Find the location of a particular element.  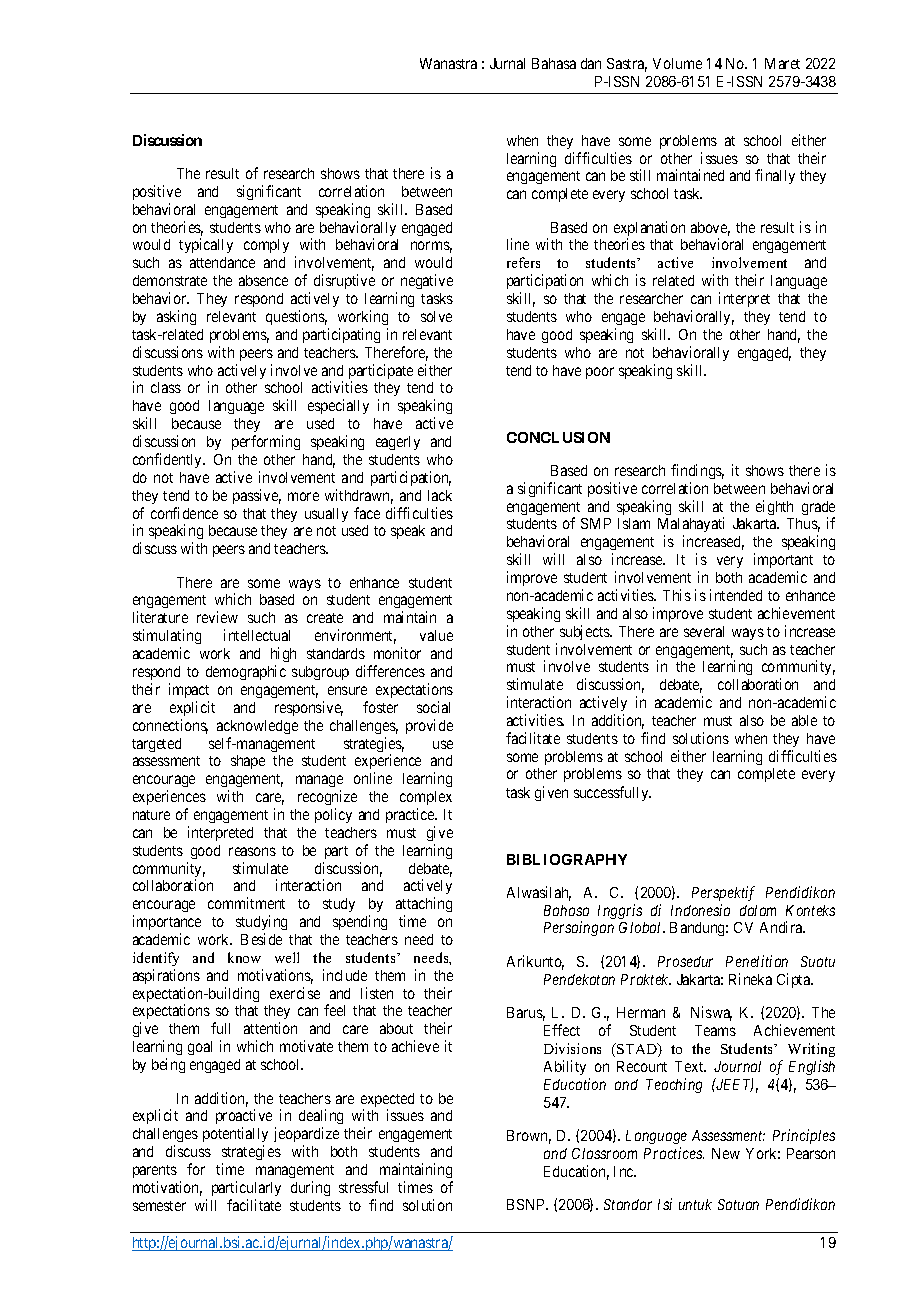

review is located at coordinates (217, 617).
